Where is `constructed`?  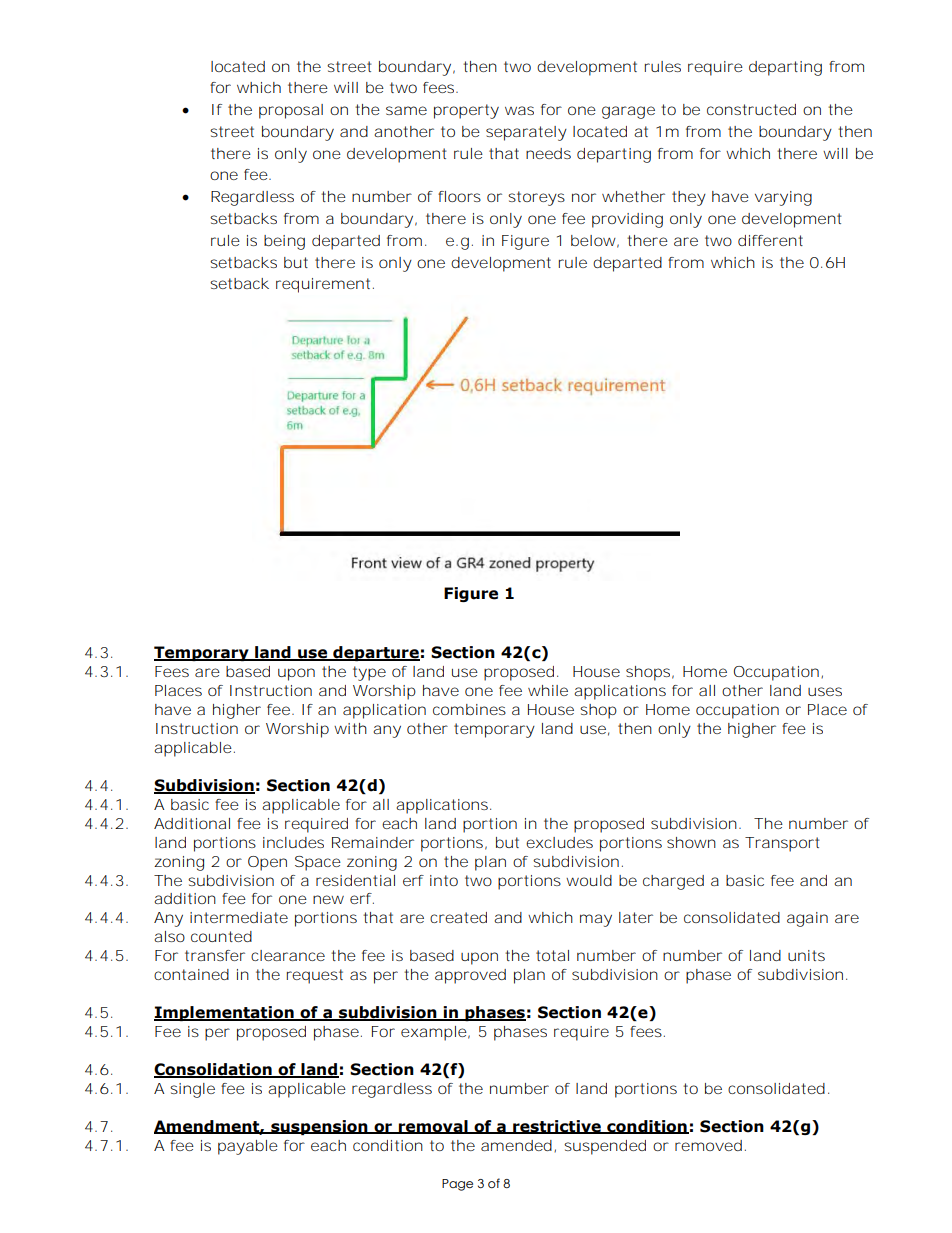
constructed is located at coordinates (751, 109).
